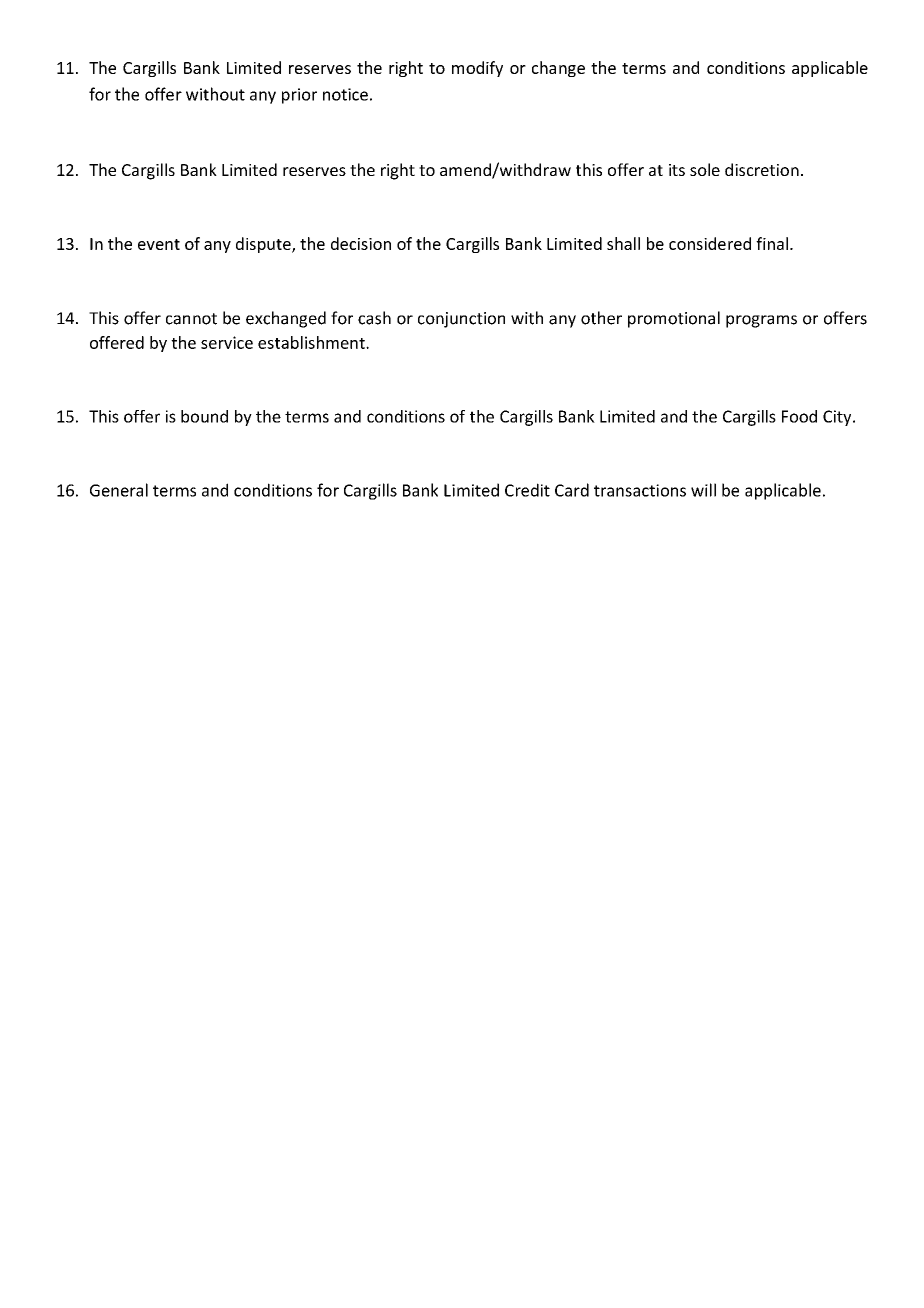 This document has height=1308, width=924. Describe the element at coordinates (477, 69) in the document. I see `modify` at that location.
